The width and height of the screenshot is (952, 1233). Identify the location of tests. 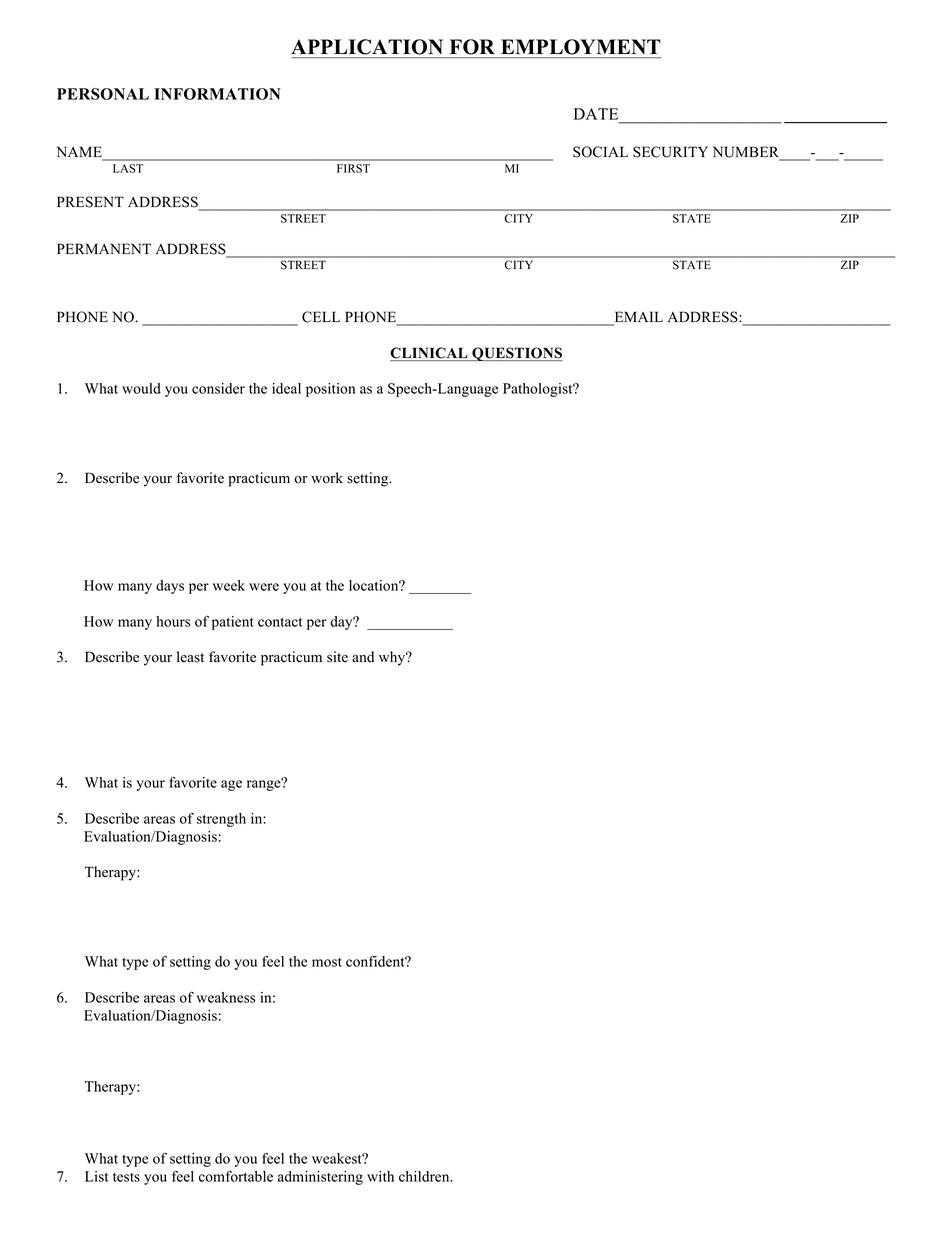
(126, 1177).
